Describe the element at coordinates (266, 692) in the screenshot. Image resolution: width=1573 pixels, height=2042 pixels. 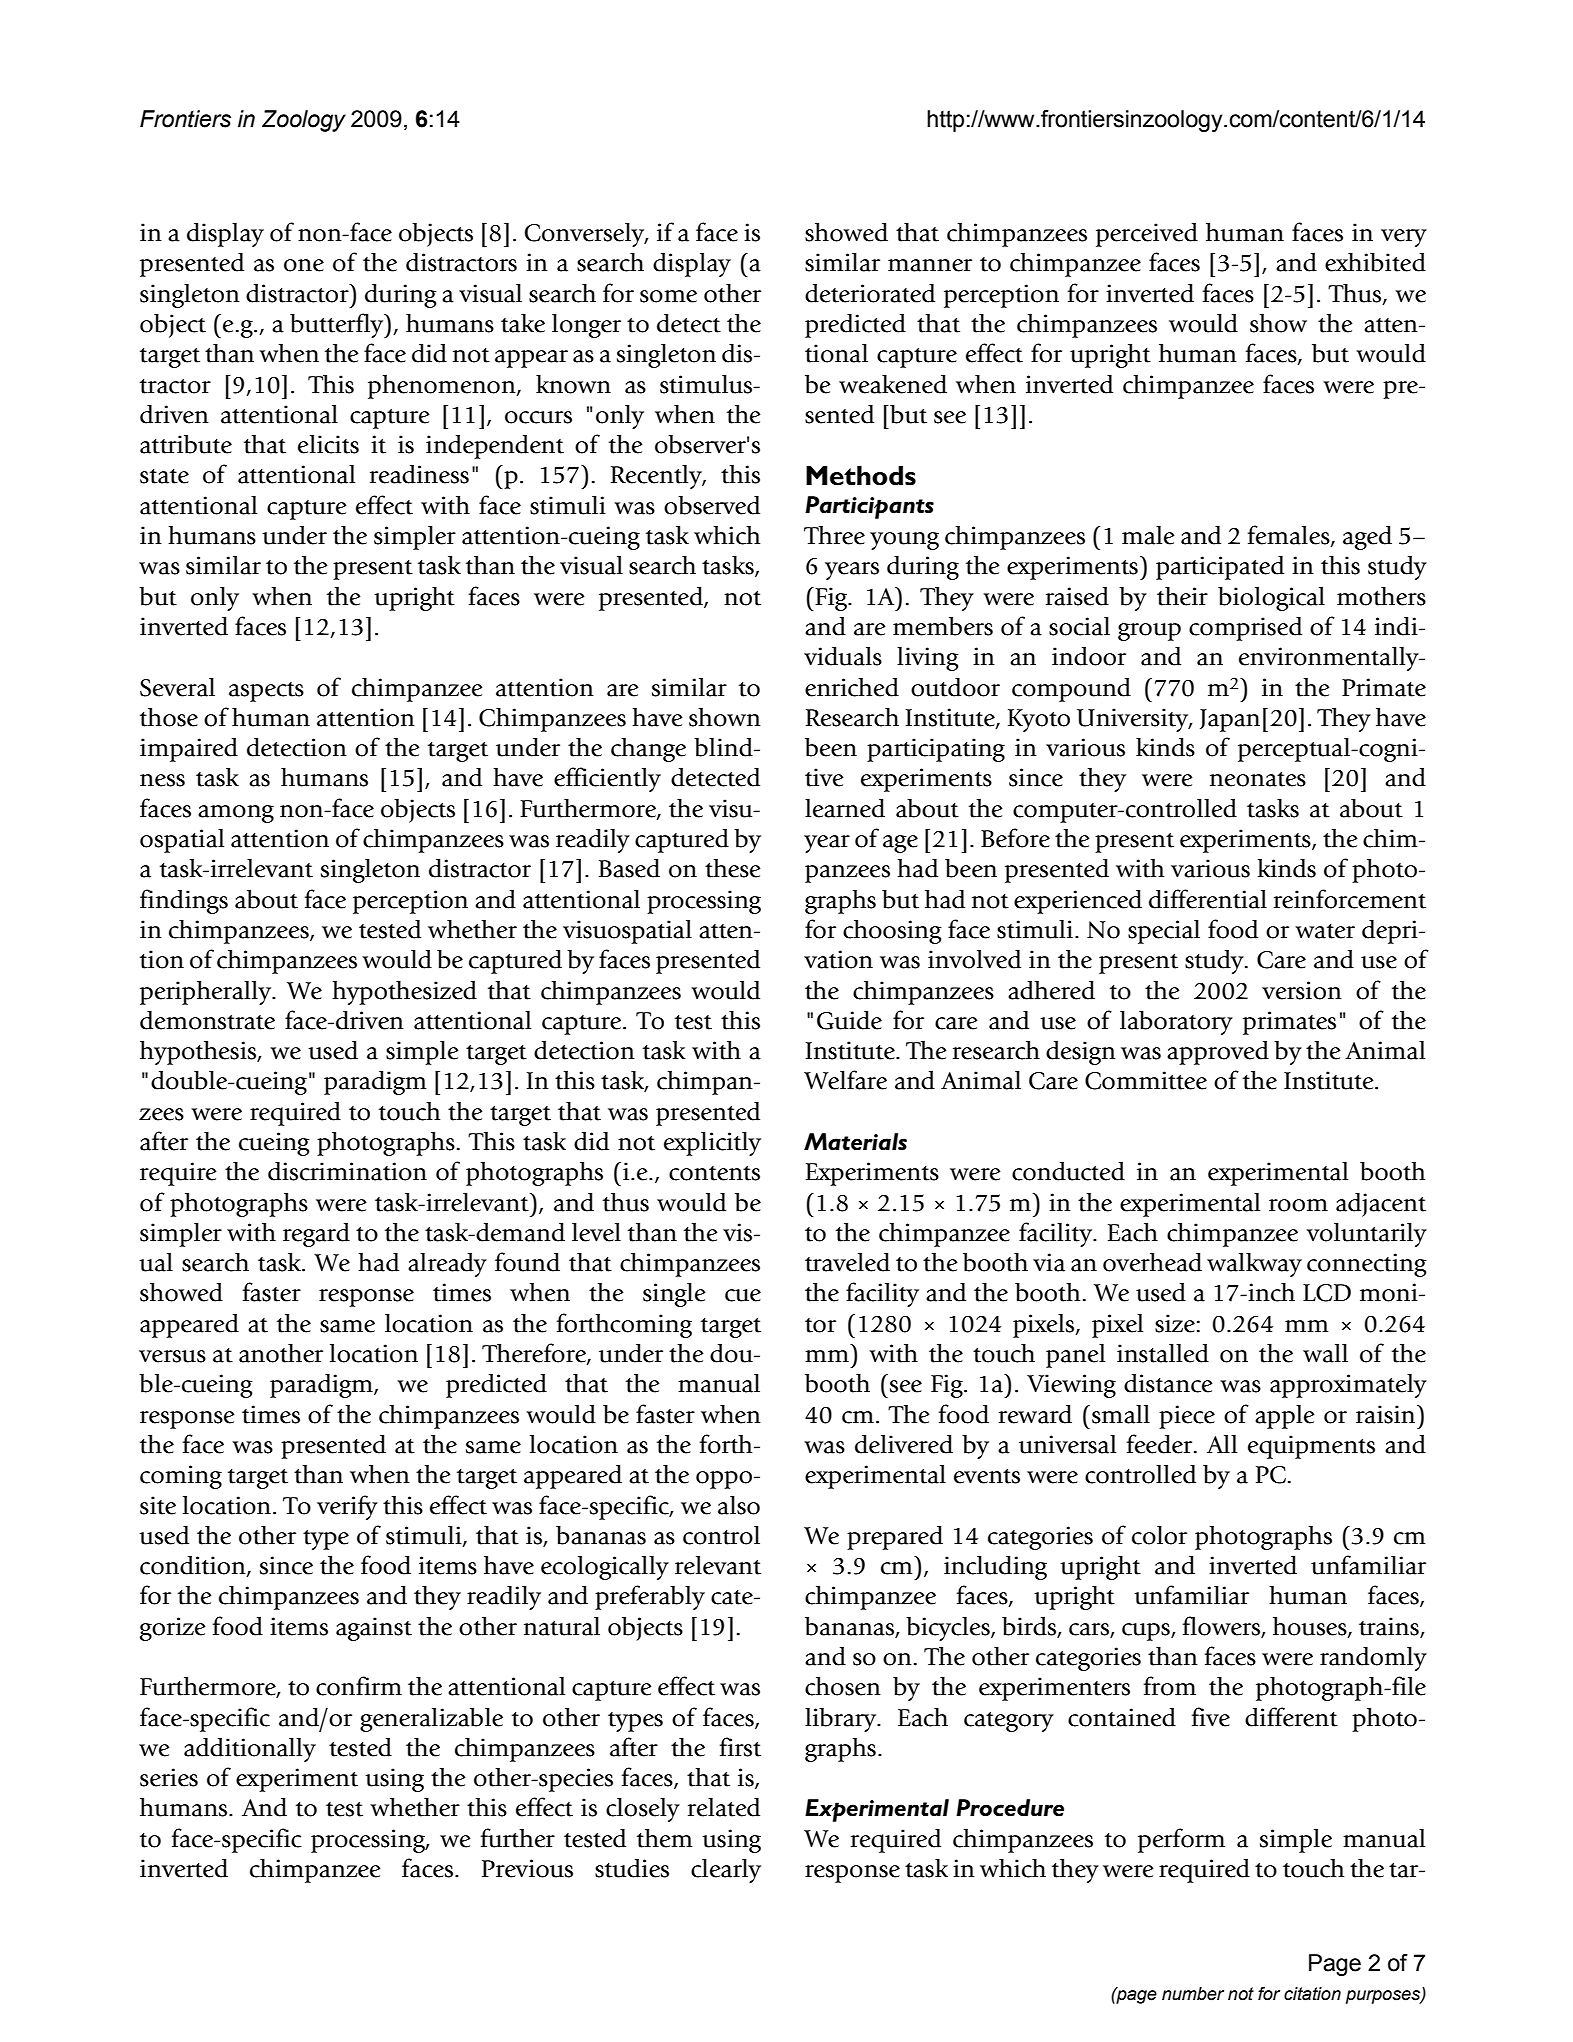
I see `aspects` at that location.
